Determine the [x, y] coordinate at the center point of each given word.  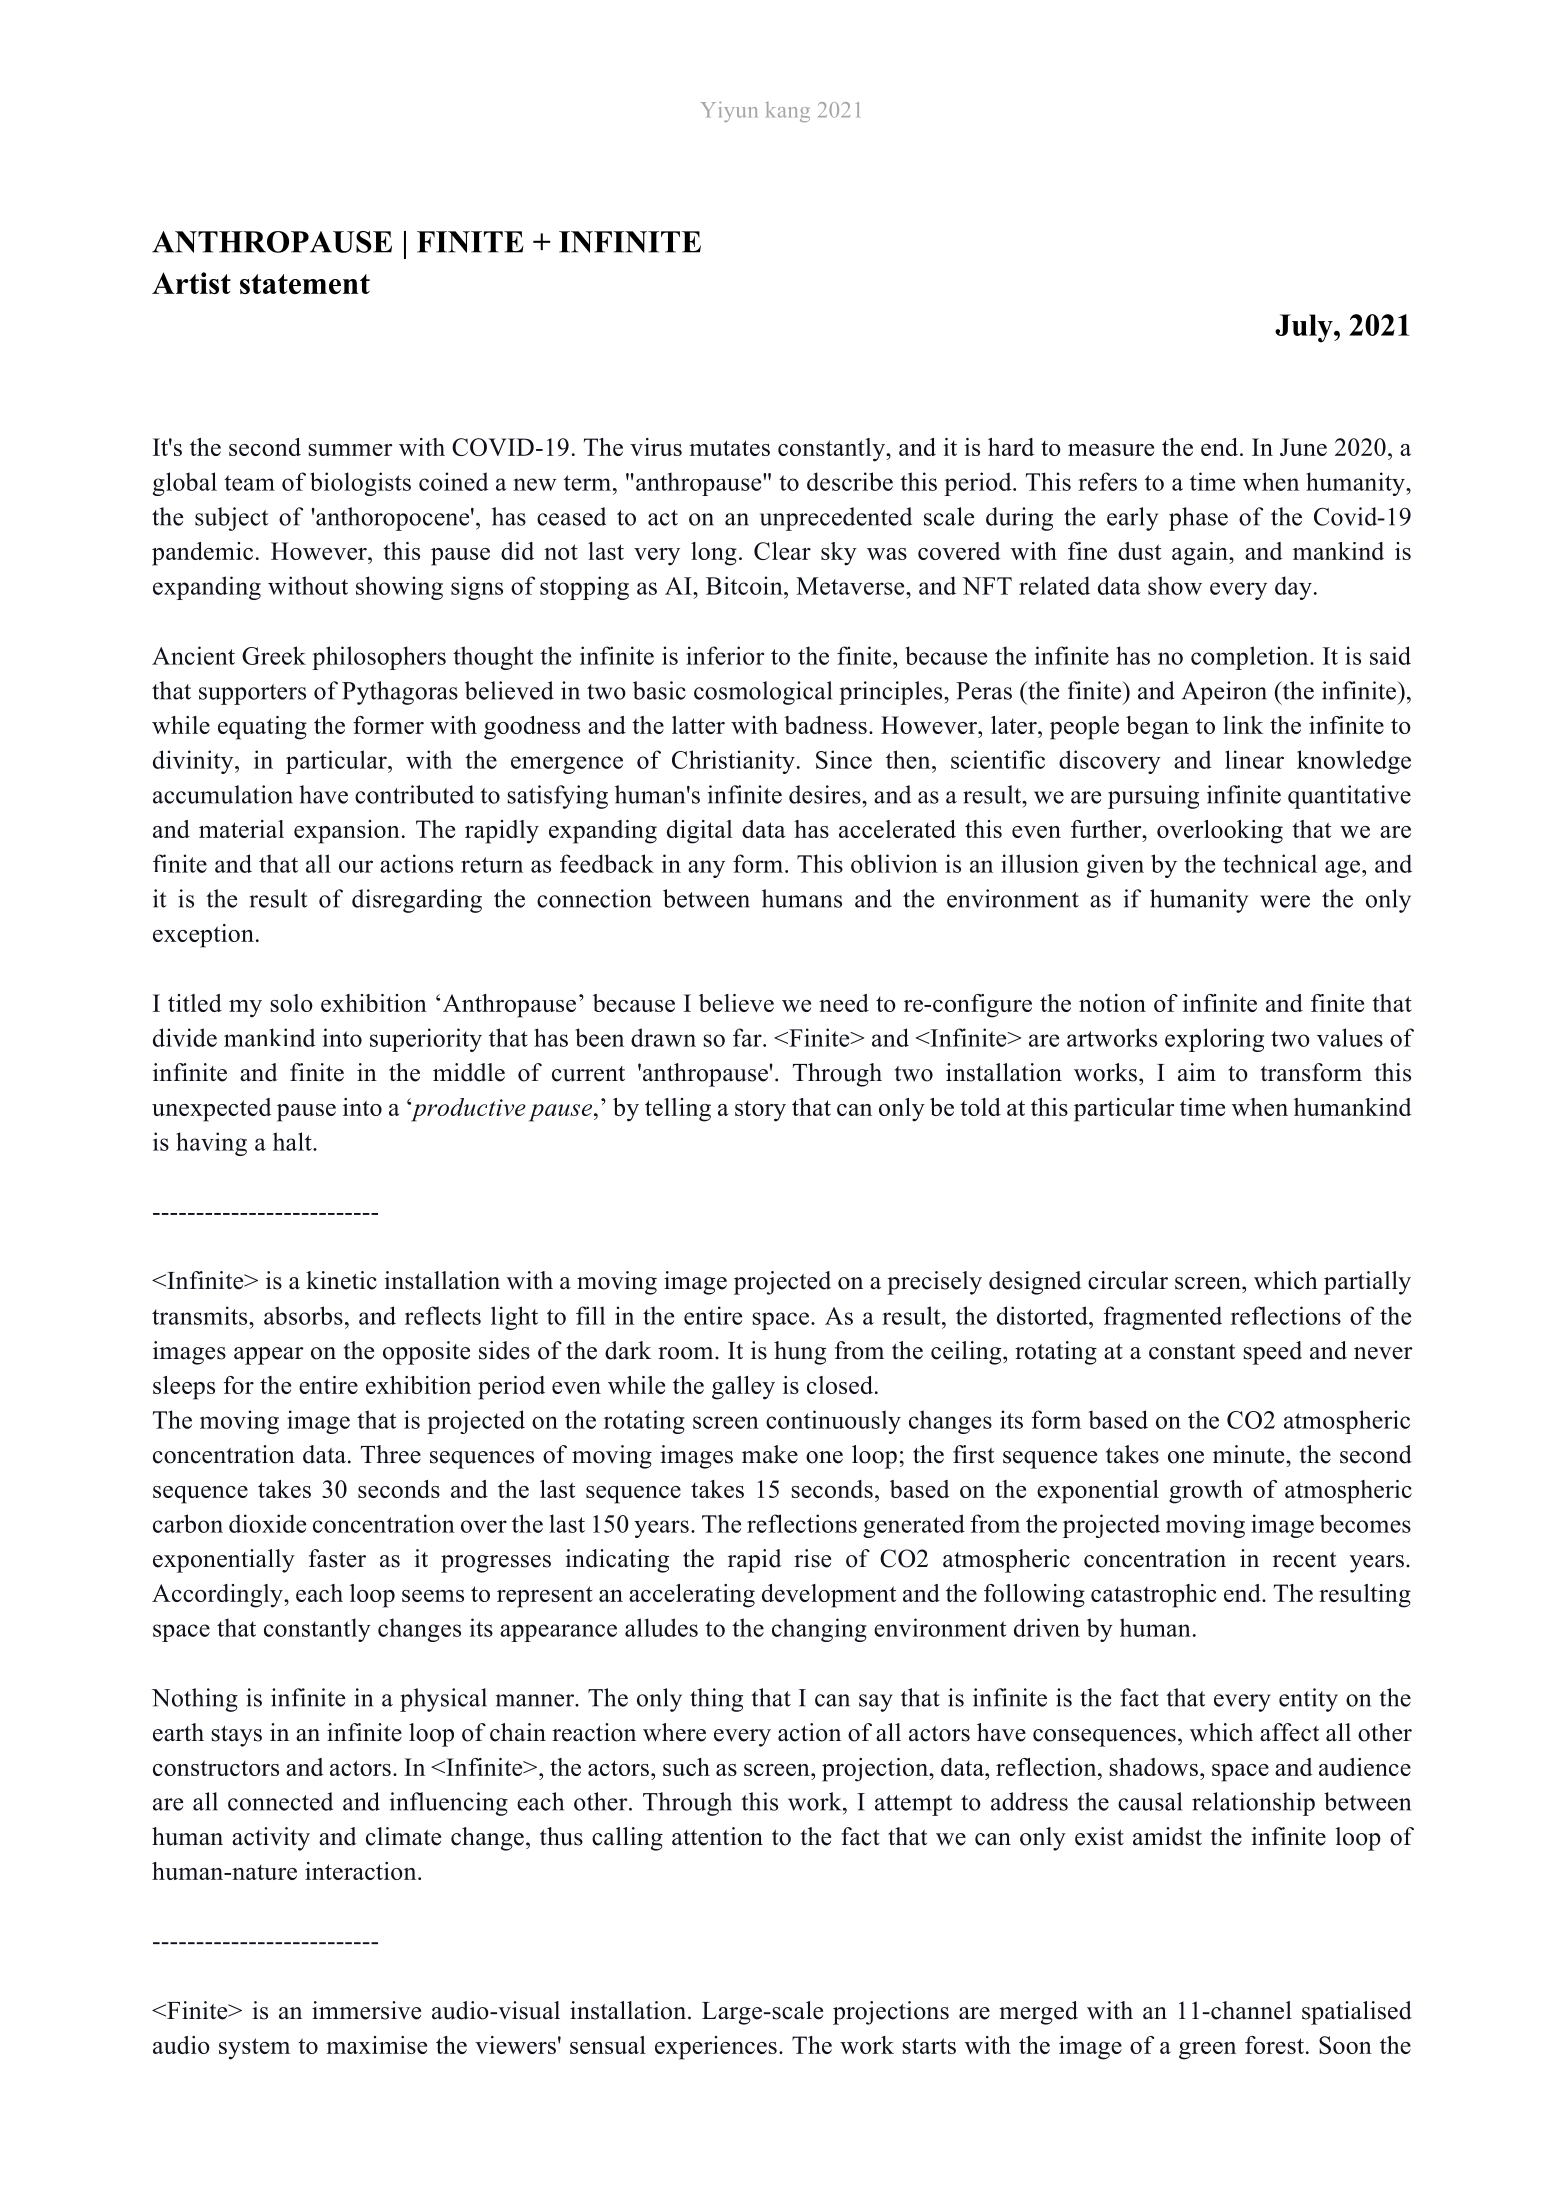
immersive [366, 2010]
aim [1197, 1072]
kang [788, 112]
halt [293, 1141]
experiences [716, 2048]
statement [305, 284]
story [760, 1111]
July [1305, 328]
